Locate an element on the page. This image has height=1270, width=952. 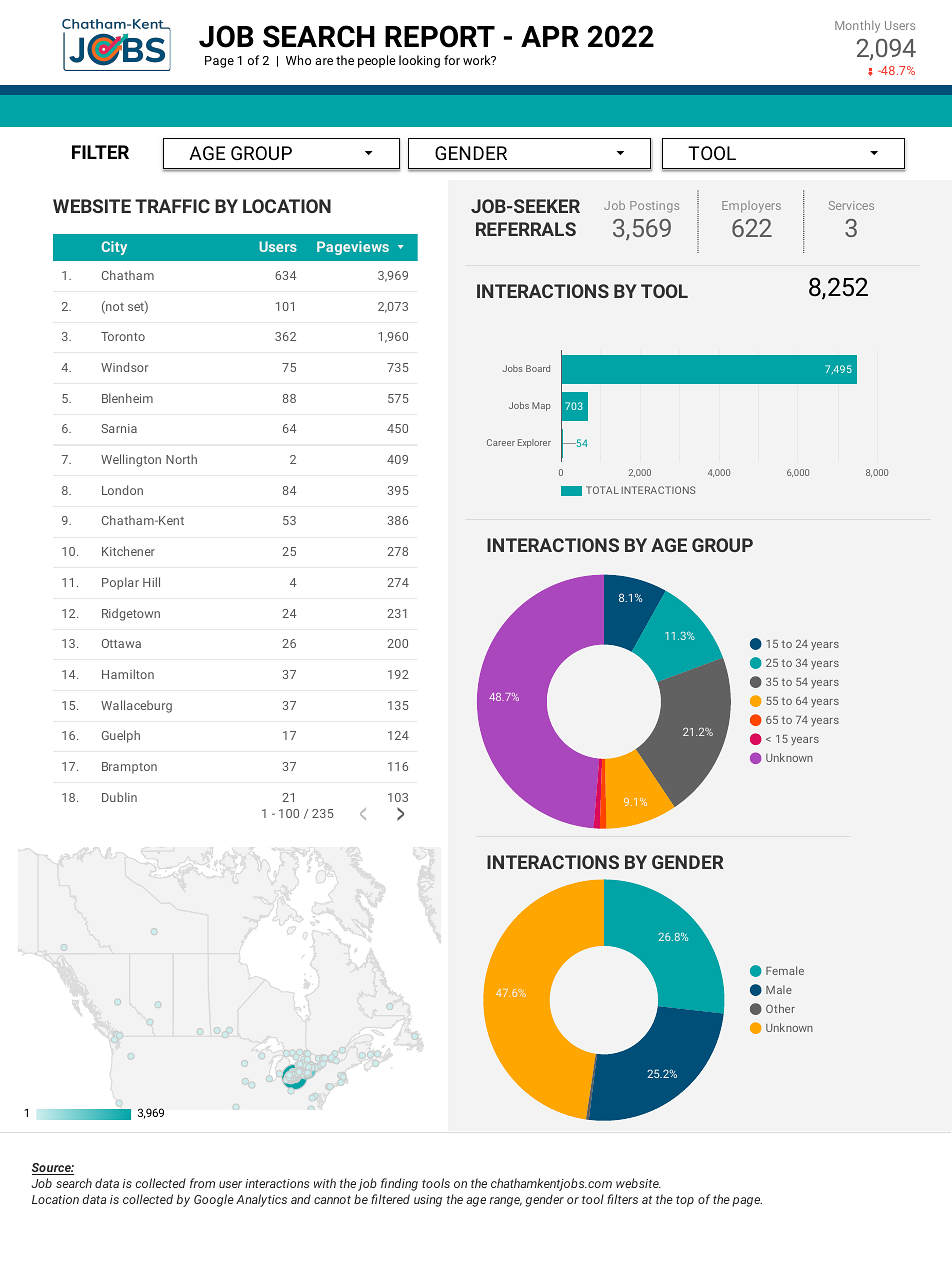
Hill is located at coordinates (151, 582).
